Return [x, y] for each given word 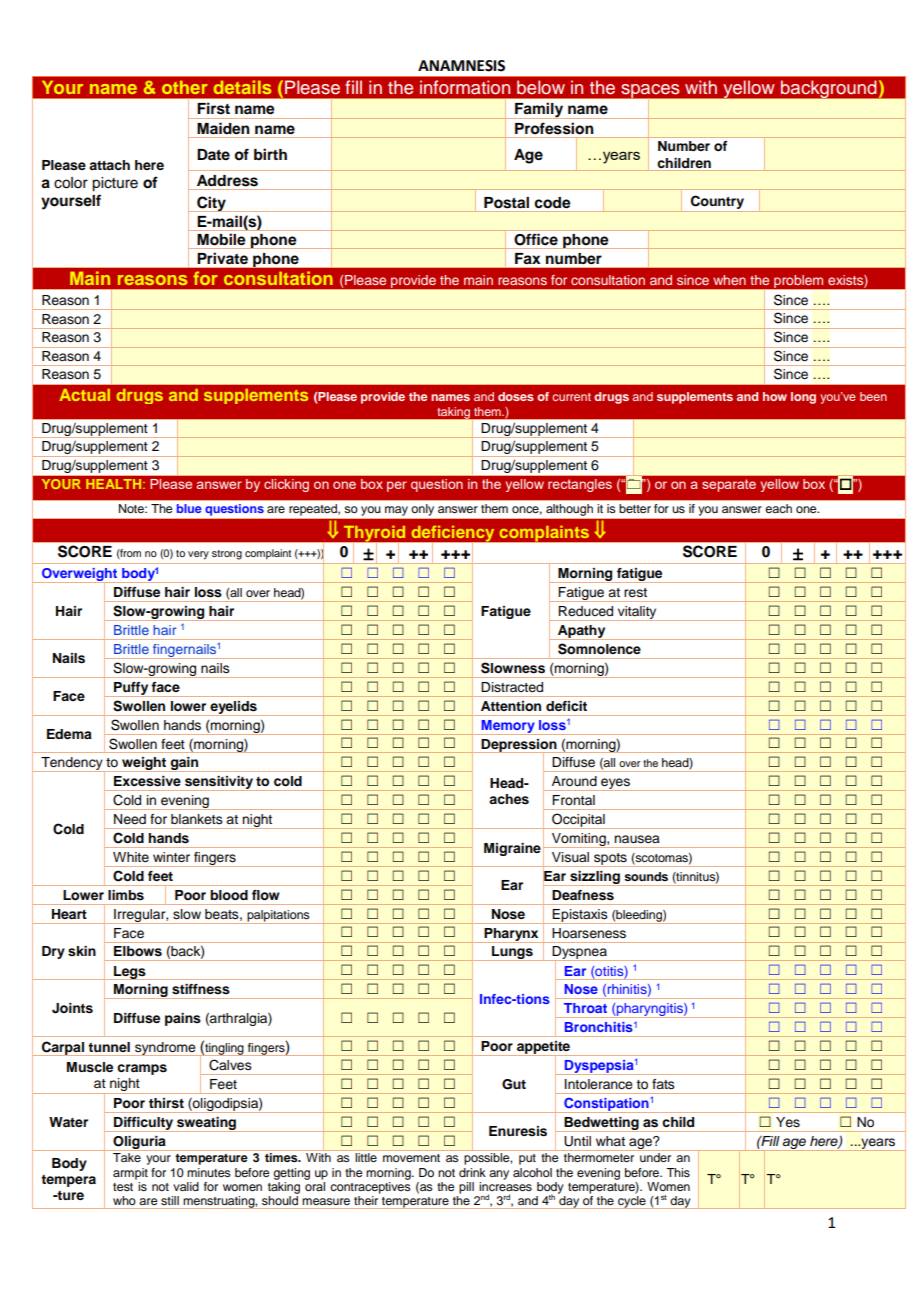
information [465, 87]
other [184, 87]
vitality [637, 613]
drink [472, 1172]
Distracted [512, 687]
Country [717, 202]
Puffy [131, 689]
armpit [130, 1174]
